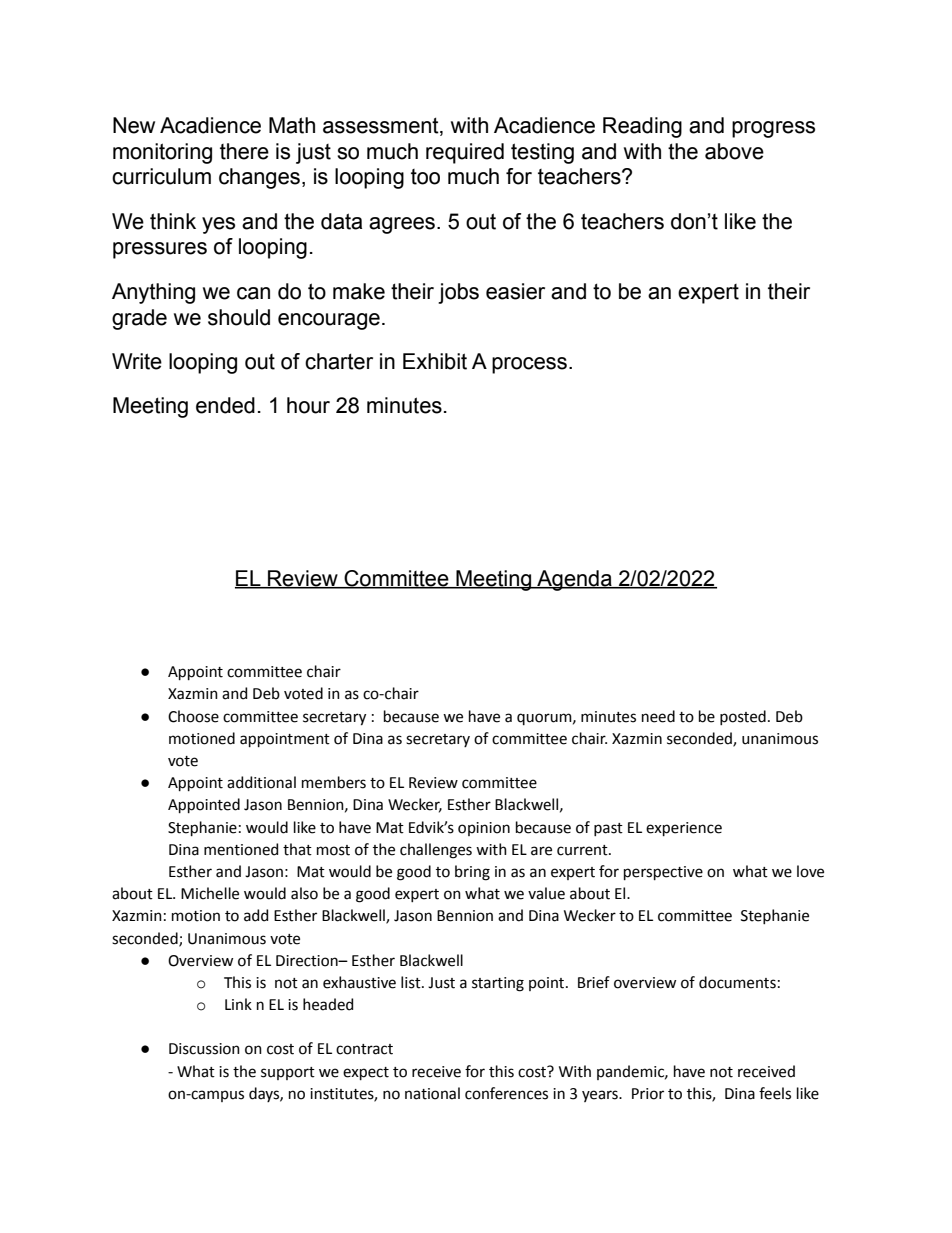 The height and width of the screenshot is (1233, 952). I want to click on there, so click(244, 151).
